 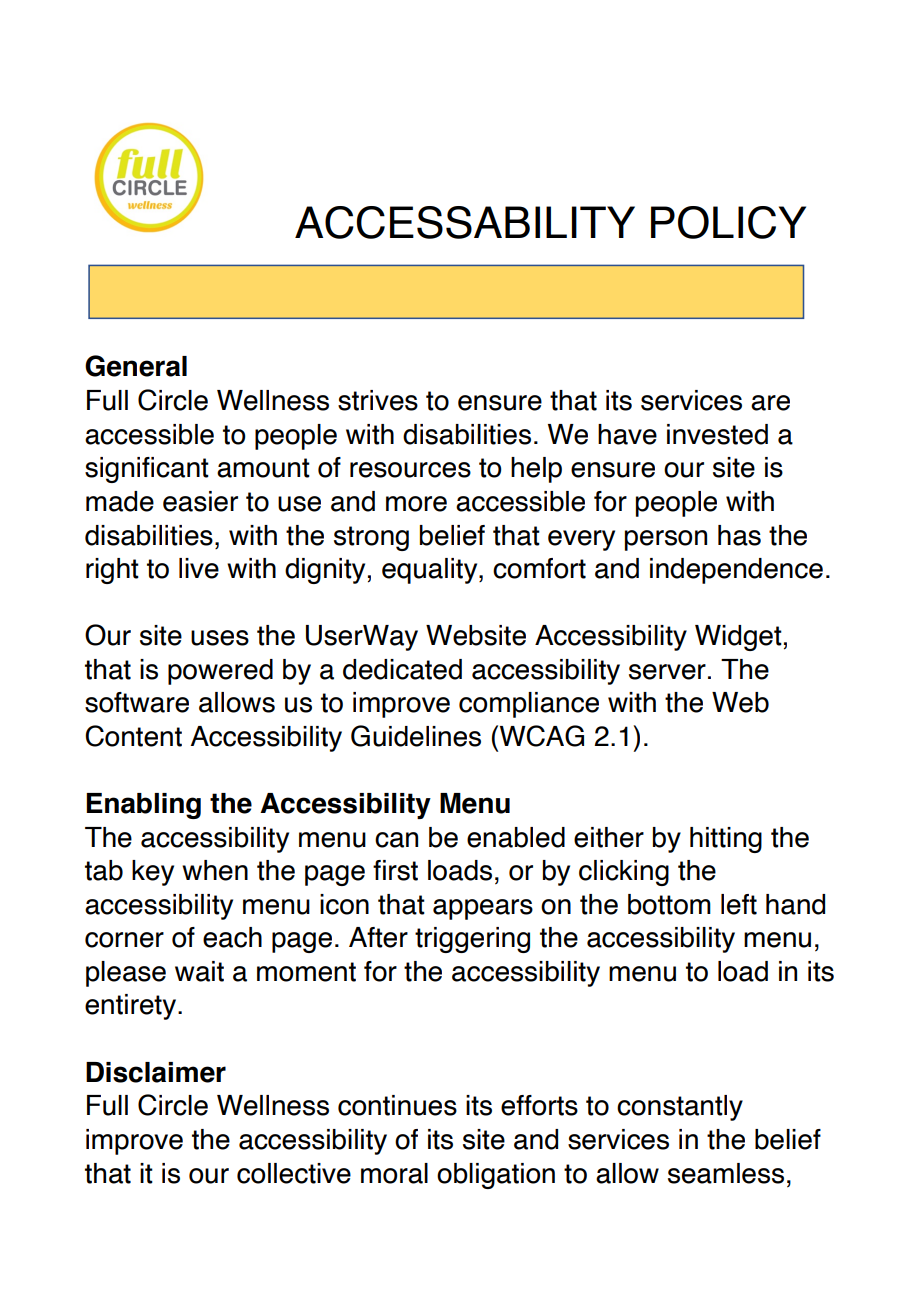 What do you see at coordinates (378, 400) in the image?
I see `strives` at bounding box center [378, 400].
